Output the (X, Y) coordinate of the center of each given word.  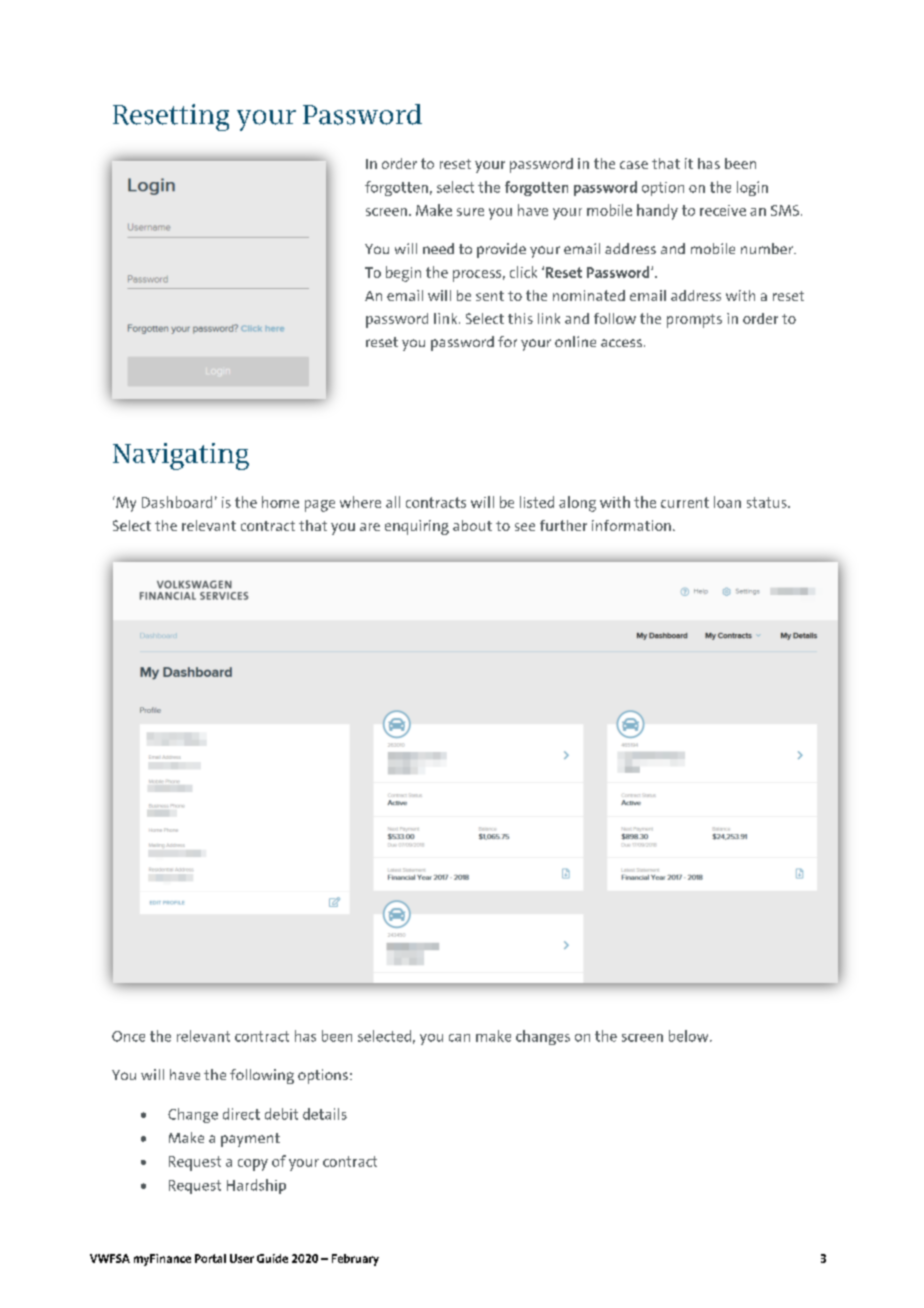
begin (403, 274)
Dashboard (177, 502)
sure (470, 212)
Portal (210, 1258)
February (355, 1260)
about (472, 525)
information (631, 525)
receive (723, 210)
